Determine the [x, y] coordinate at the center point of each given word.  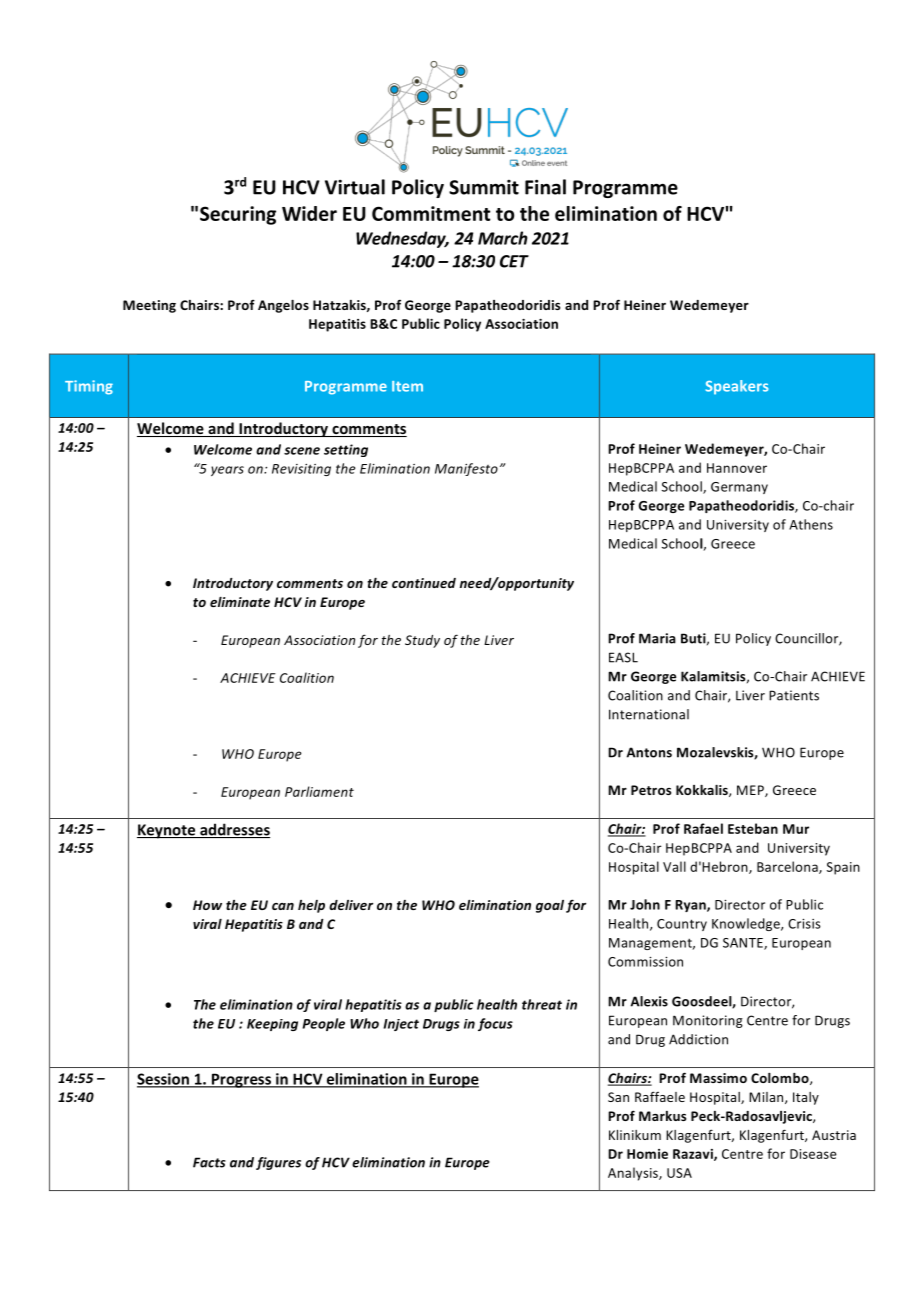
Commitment [431, 213]
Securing [238, 215]
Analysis [634, 1174]
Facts [209, 1162]
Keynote [167, 831]
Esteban [753, 828]
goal [550, 906]
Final [545, 187]
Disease [813, 1154]
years [227, 471]
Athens [811, 524]
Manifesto [466, 469]
